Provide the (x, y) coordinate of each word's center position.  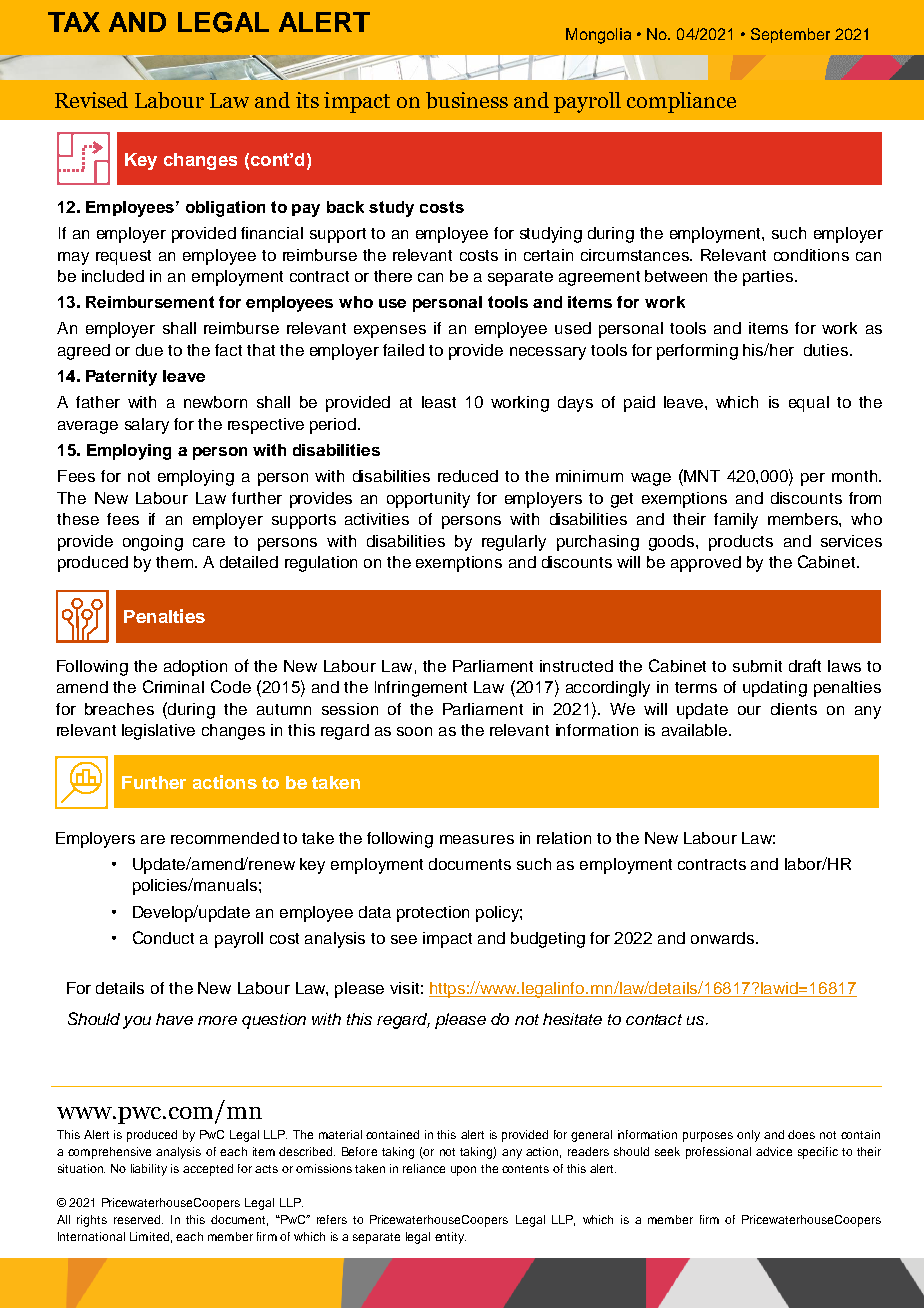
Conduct (163, 937)
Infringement (421, 689)
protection (433, 914)
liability (149, 1170)
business (467, 100)
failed (403, 350)
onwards (724, 938)
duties (827, 350)
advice (774, 1151)
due (149, 350)
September (790, 35)
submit (757, 666)
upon (463, 1171)
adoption (195, 668)
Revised (91, 100)
